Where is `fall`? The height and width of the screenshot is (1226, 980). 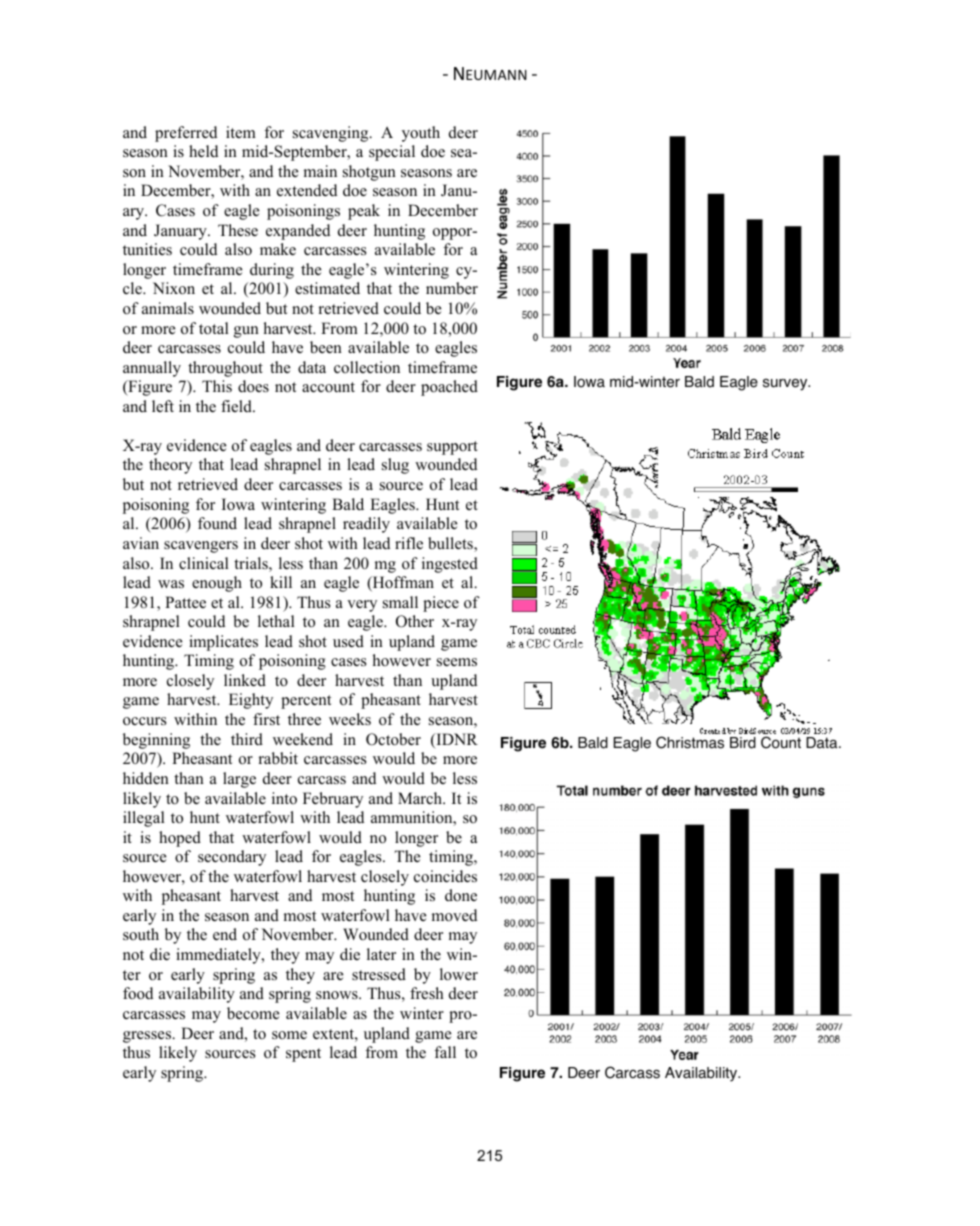
fall is located at coordinates (445, 1052).
